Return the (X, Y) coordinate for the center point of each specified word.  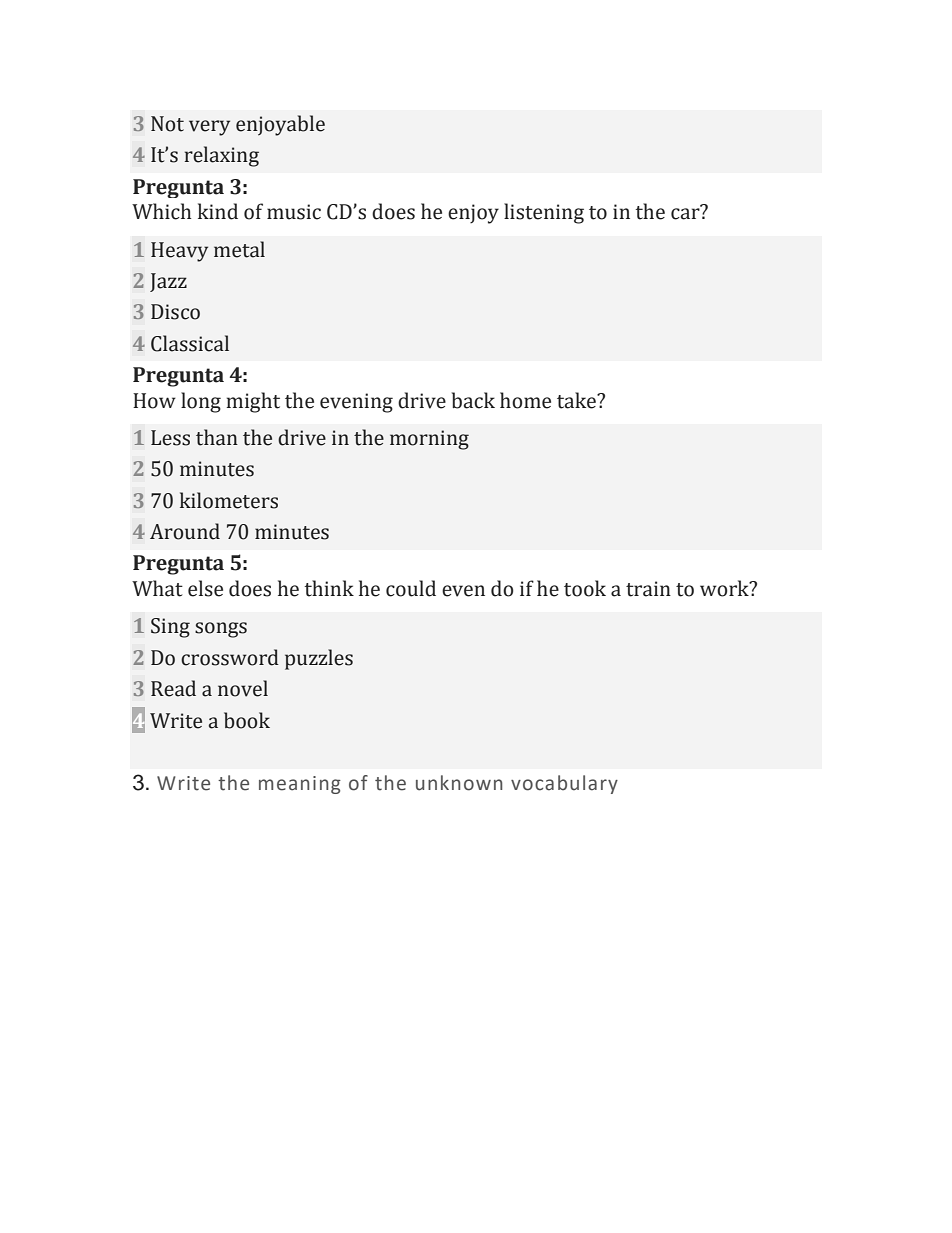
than (217, 437)
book (247, 720)
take (577, 400)
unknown (459, 783)
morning (429, 440)
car (686, 213)
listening (544, 213)
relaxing (222, 156)
